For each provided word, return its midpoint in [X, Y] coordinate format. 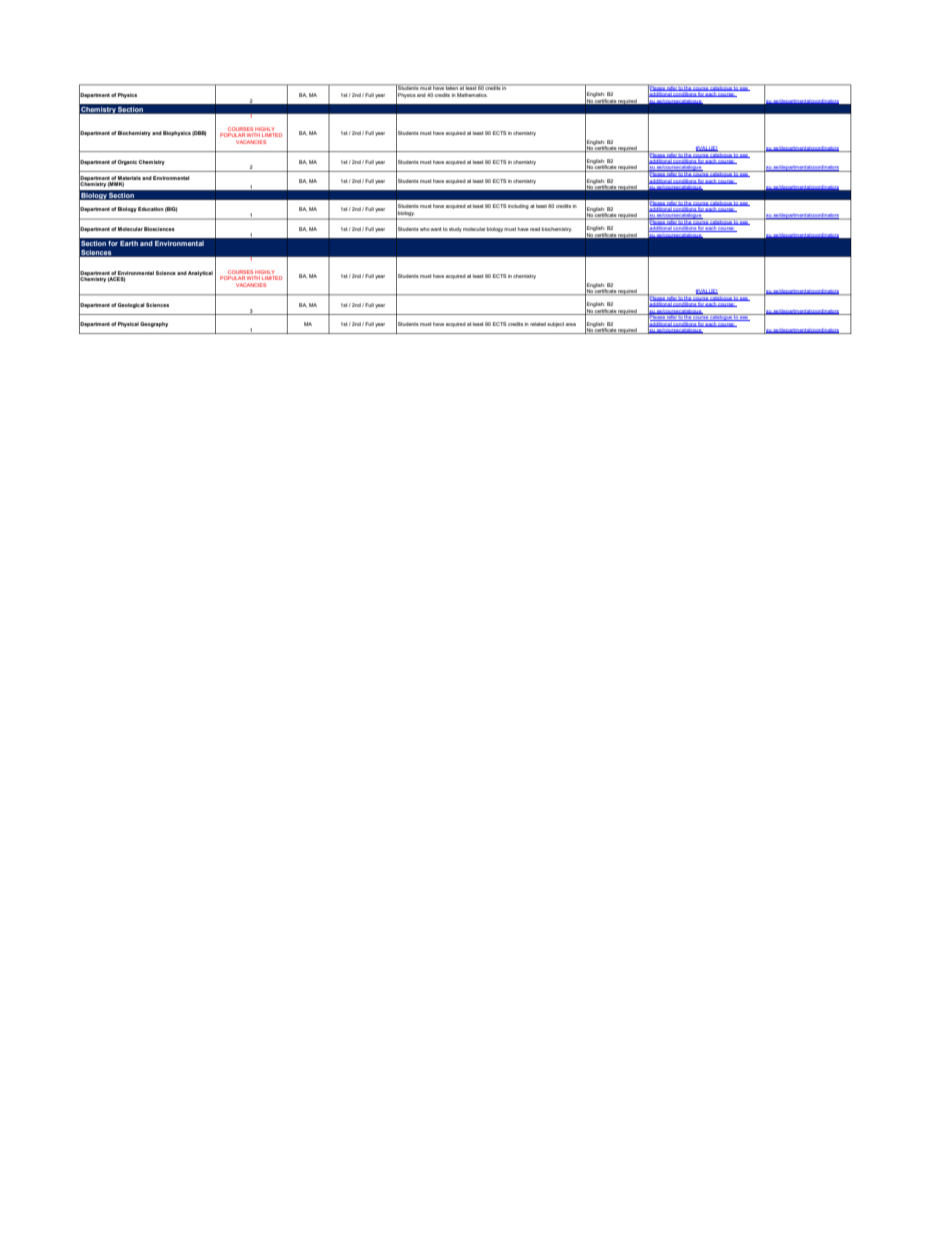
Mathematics [472, 95]
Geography [154, 324]
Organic [127, 162]
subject [555, 324]
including [518, 206]
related [538, 324]
